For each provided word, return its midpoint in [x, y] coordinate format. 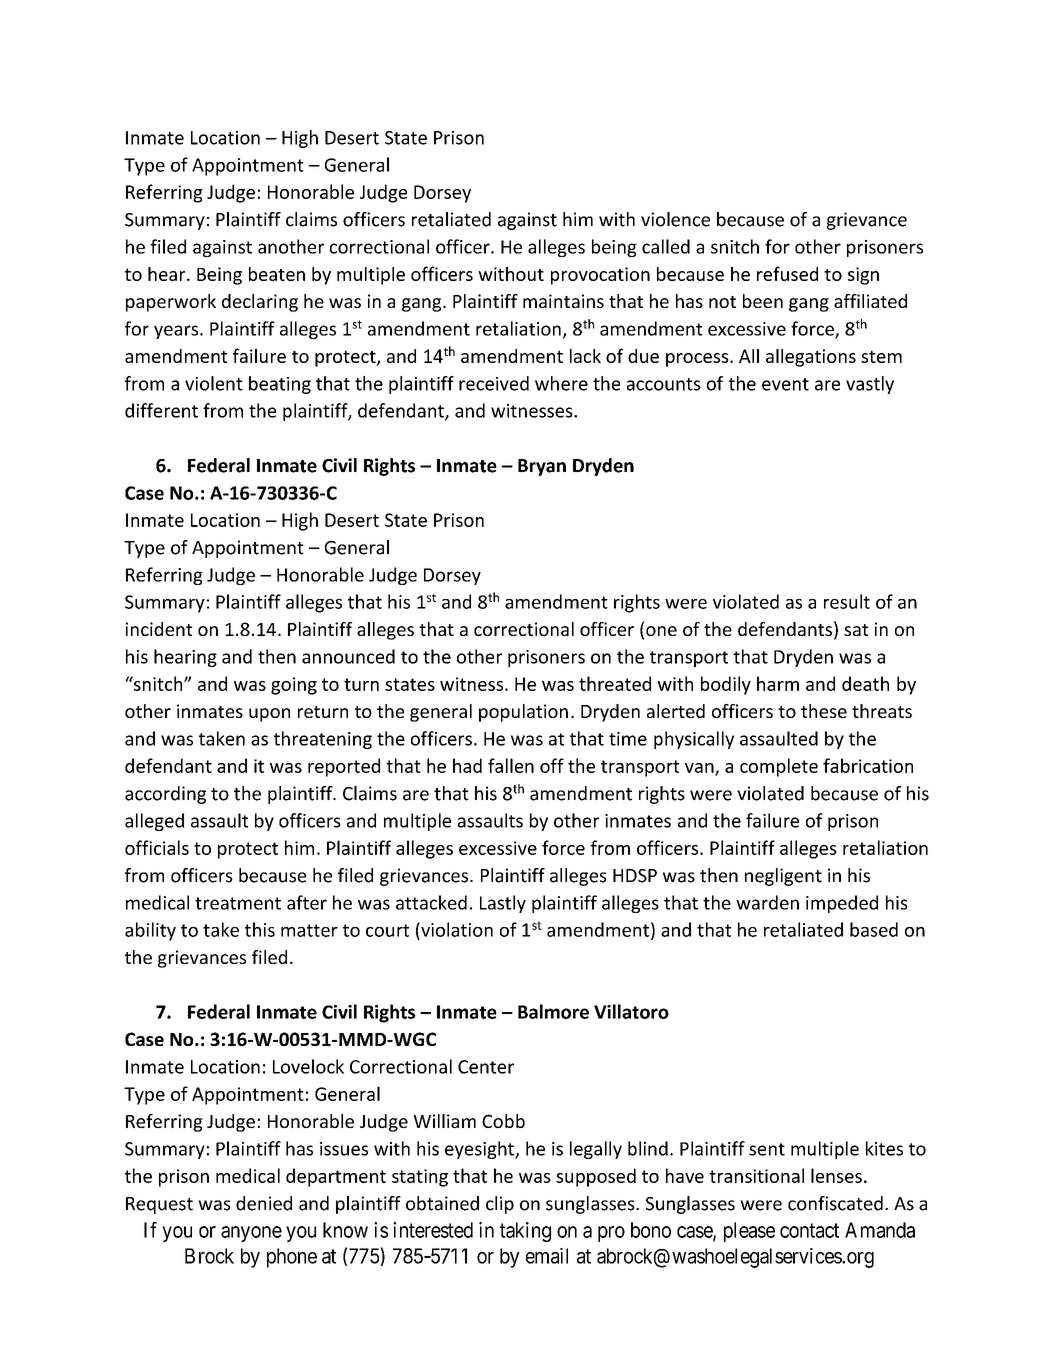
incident [159, 629]
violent [214, 383]
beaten [277, 274]
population [523, 713]
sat [856, 630]
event [785, 384]
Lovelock [308, 1066]
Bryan [542, 467]
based [874, 929]
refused [787, 273]
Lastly [503, 904]
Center [486, 1067]
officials [157, 847]
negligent [783, 877]
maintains [563, 301]
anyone [251, 1234]
